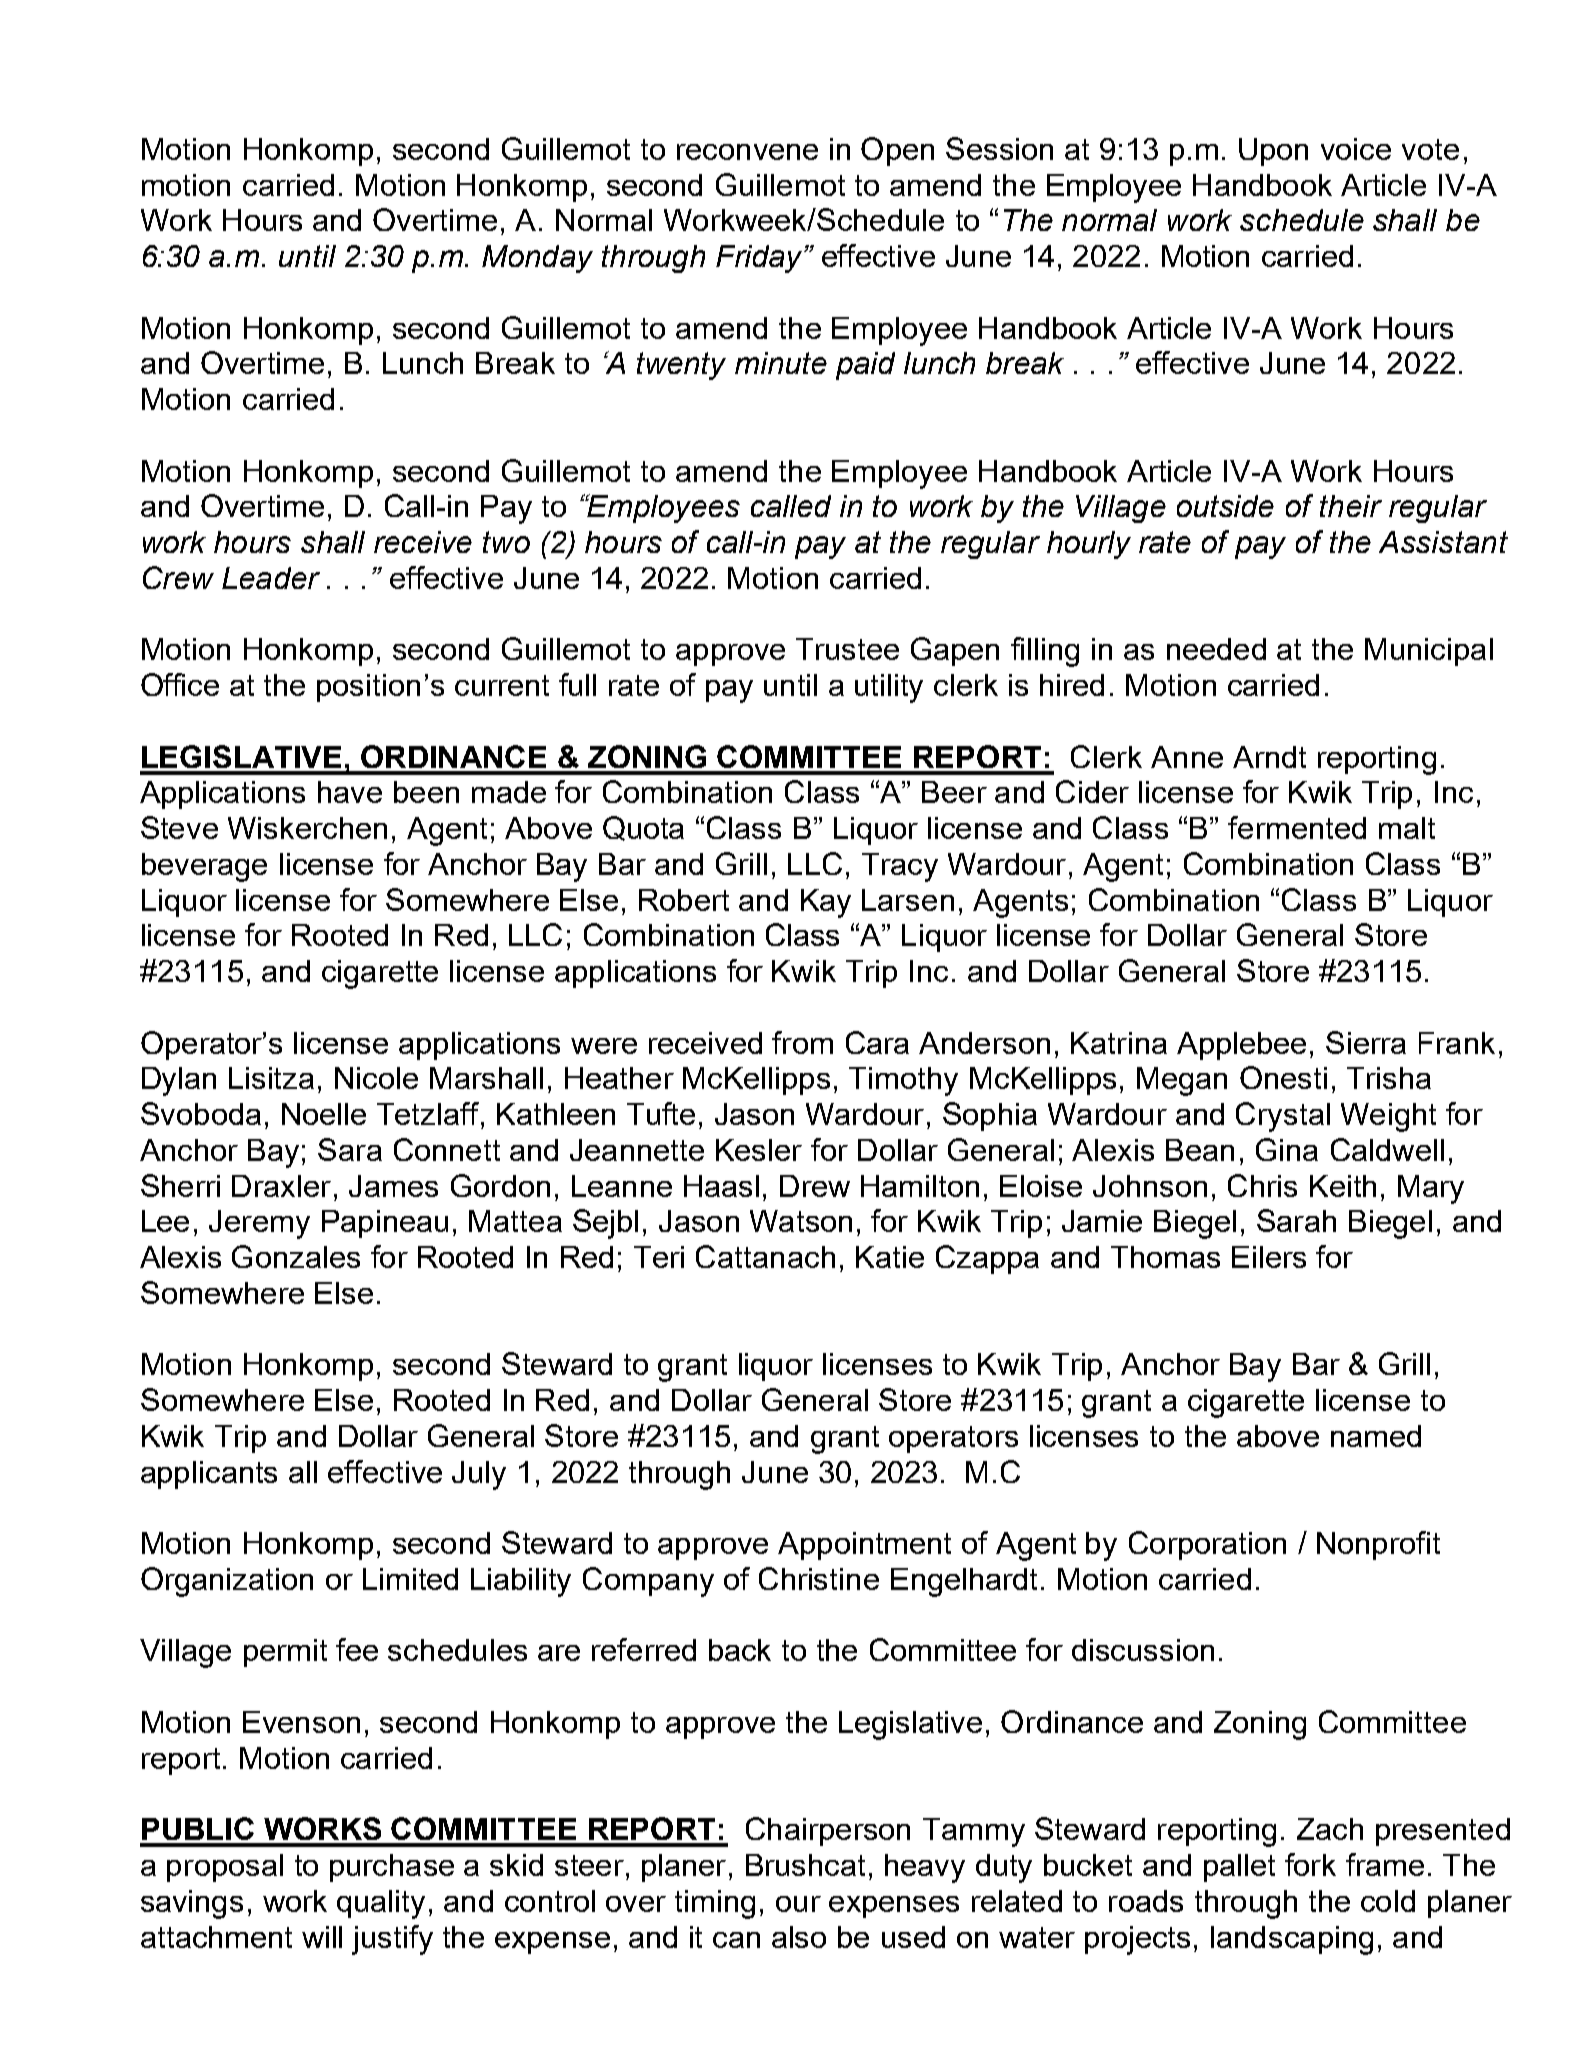 This document has width=1585, height=2052. I want to click on Appointment, so click(864, 1546).
